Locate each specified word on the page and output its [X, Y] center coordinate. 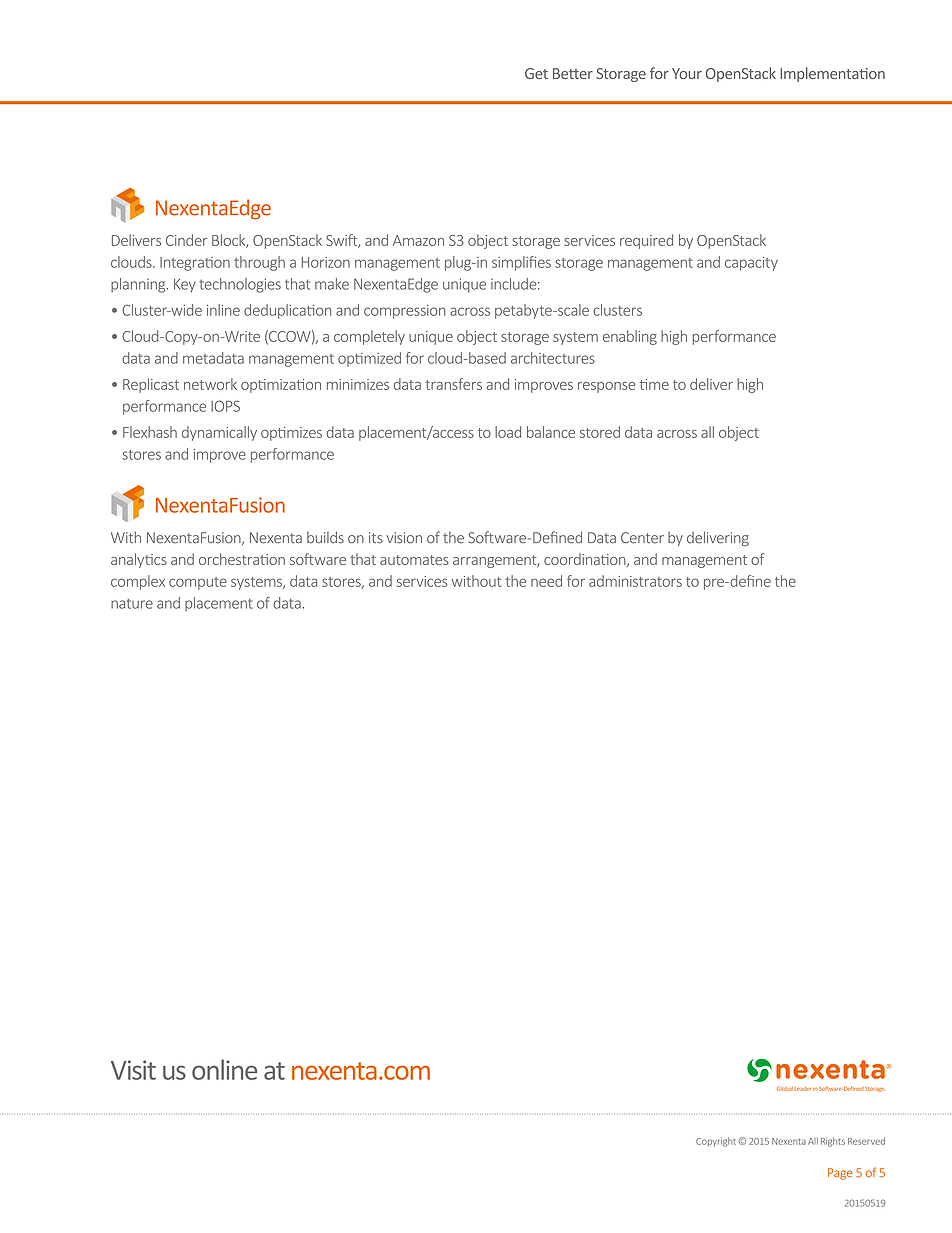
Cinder [187, 240]
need [546, 581]
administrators [635, 581]
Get [536, 73]
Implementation [832, 74]
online [224, 1069]
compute [198, 583]
